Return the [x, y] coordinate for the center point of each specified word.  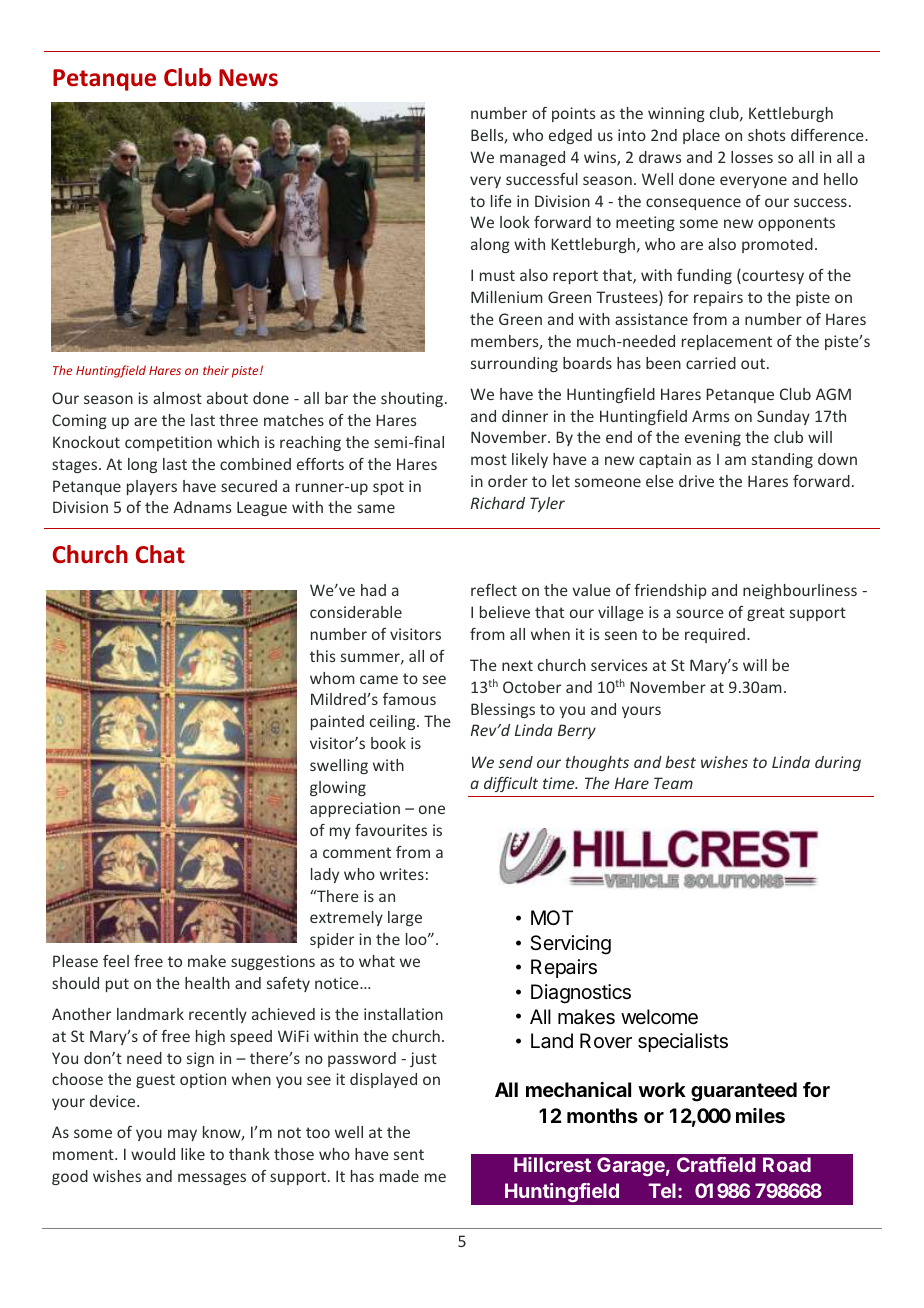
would [153, 1154]
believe [505, 612]
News [248, 78]
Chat [160, 554]
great [766, 614]
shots [766, 135]
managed [532, 158]
